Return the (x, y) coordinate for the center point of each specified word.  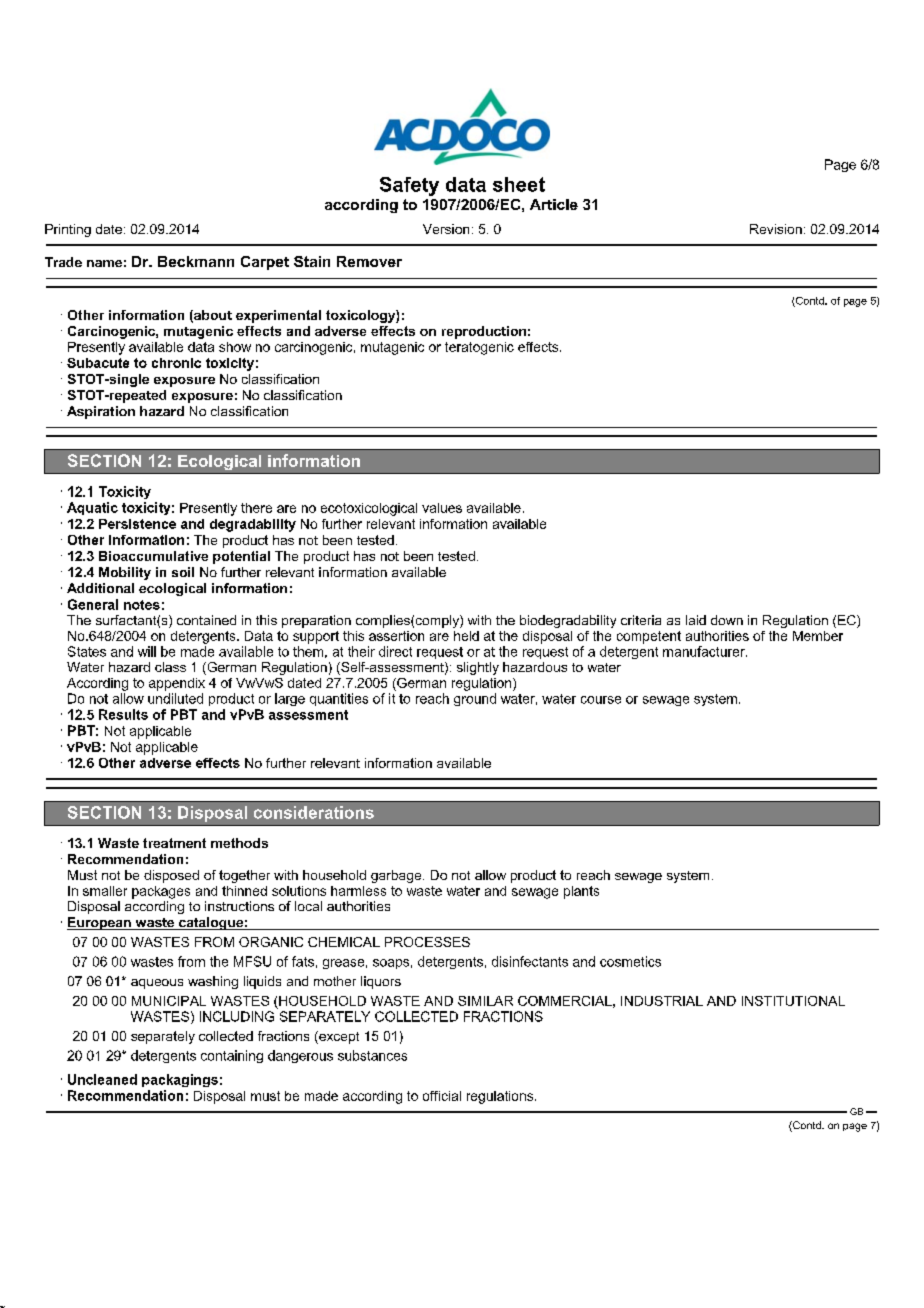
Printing (68, 230)
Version (446, 229)
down (727, 620)
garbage (397, 876)
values (442, 508)
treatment (174, 843)
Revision (776, 229)
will (147, 651)
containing (232, 1056)
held (466, 636)
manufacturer (705, 651)
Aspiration (101, 412)
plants (581, 892)
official (442, 1096)
